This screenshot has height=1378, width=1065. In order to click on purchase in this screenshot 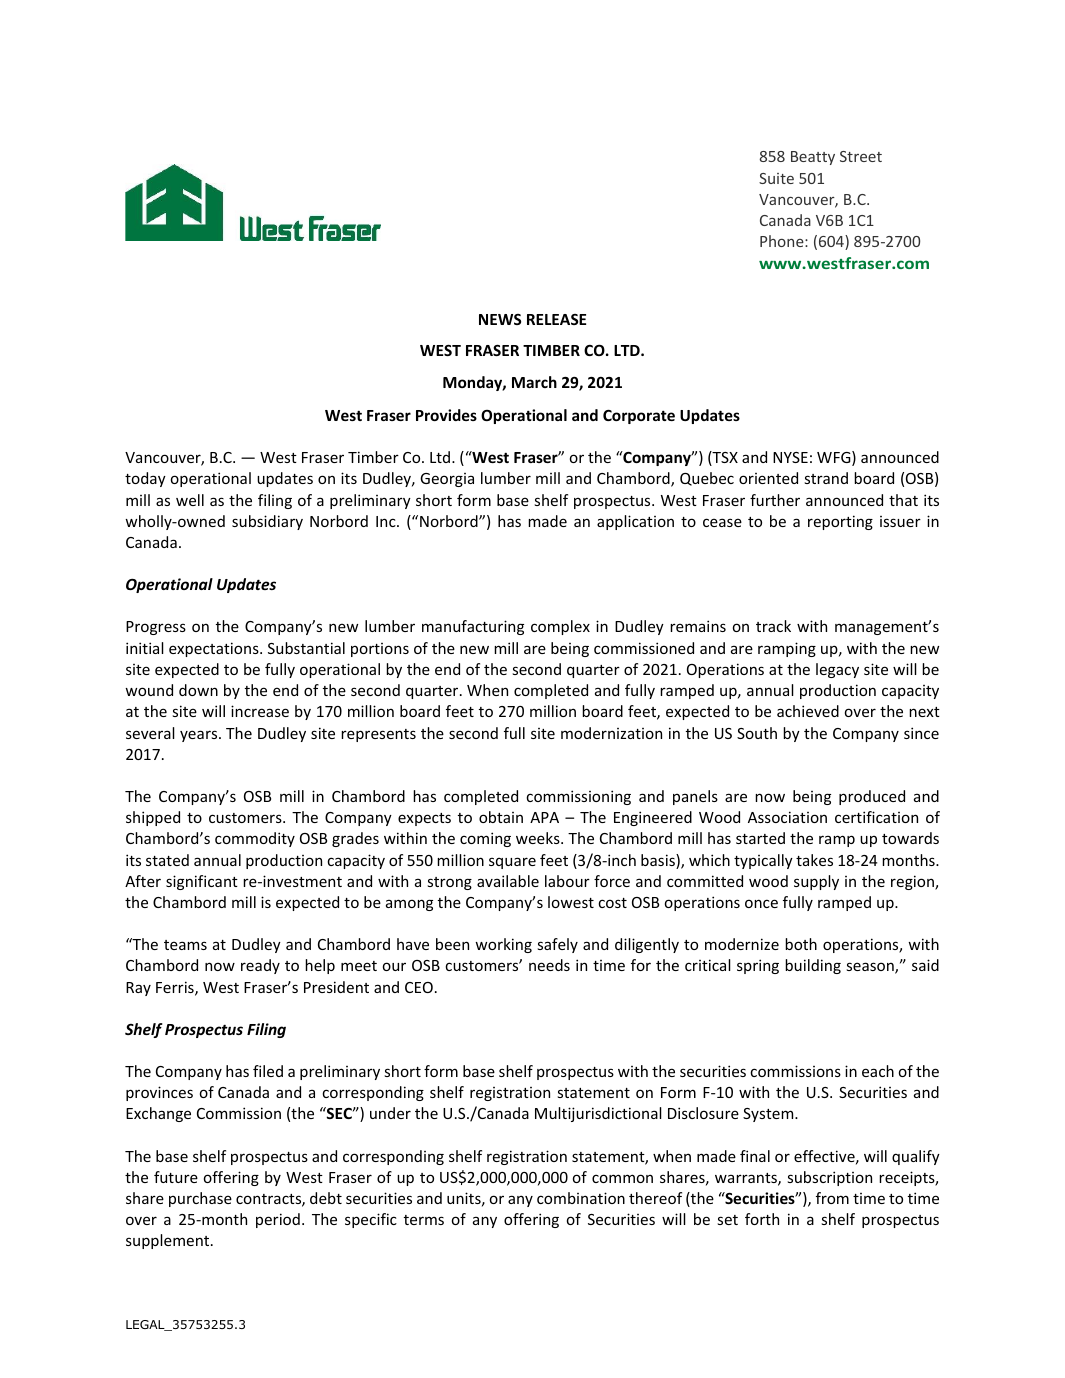, I will do `click(200, 1199)`.
